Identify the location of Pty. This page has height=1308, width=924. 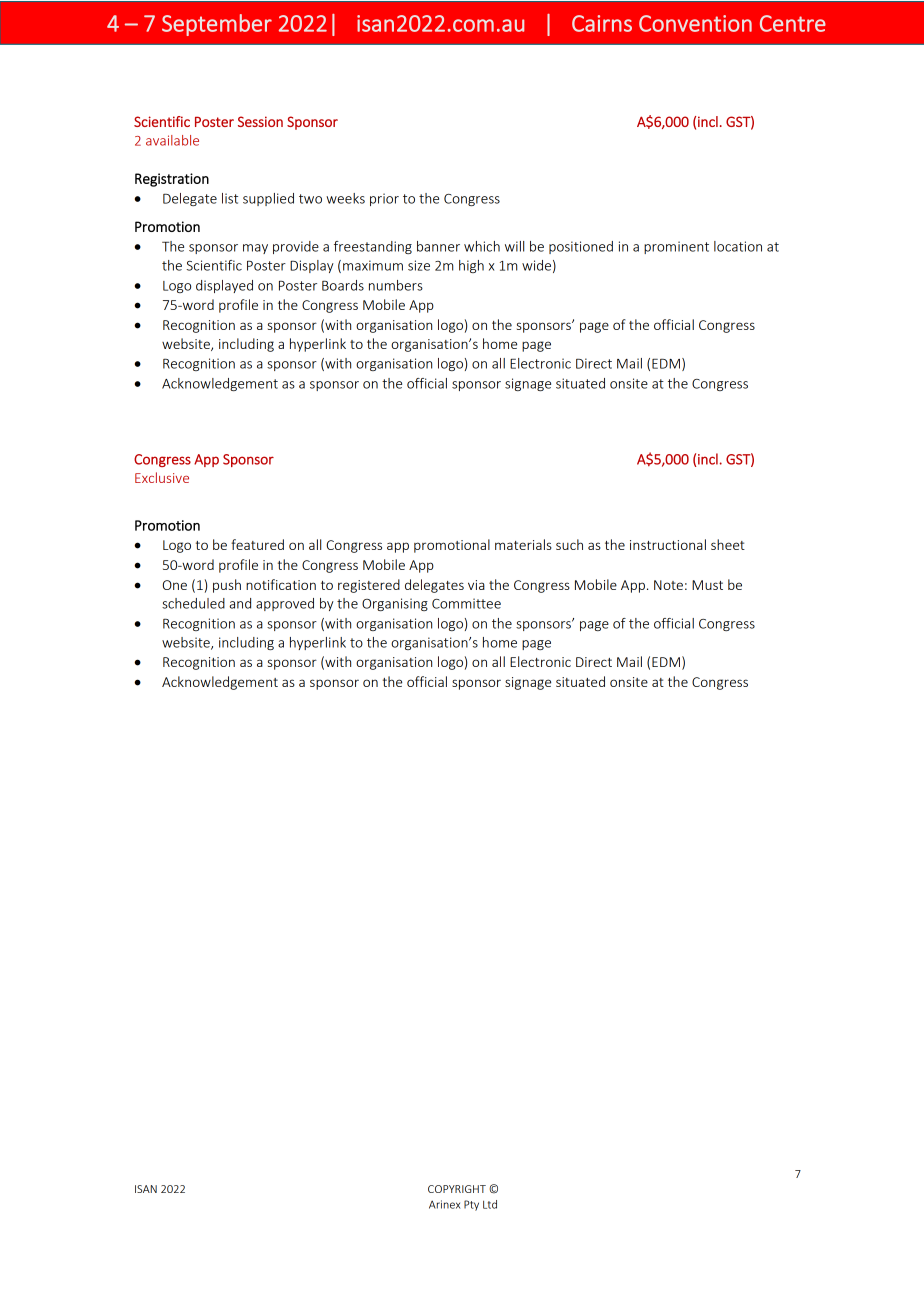
(471, 1205).
